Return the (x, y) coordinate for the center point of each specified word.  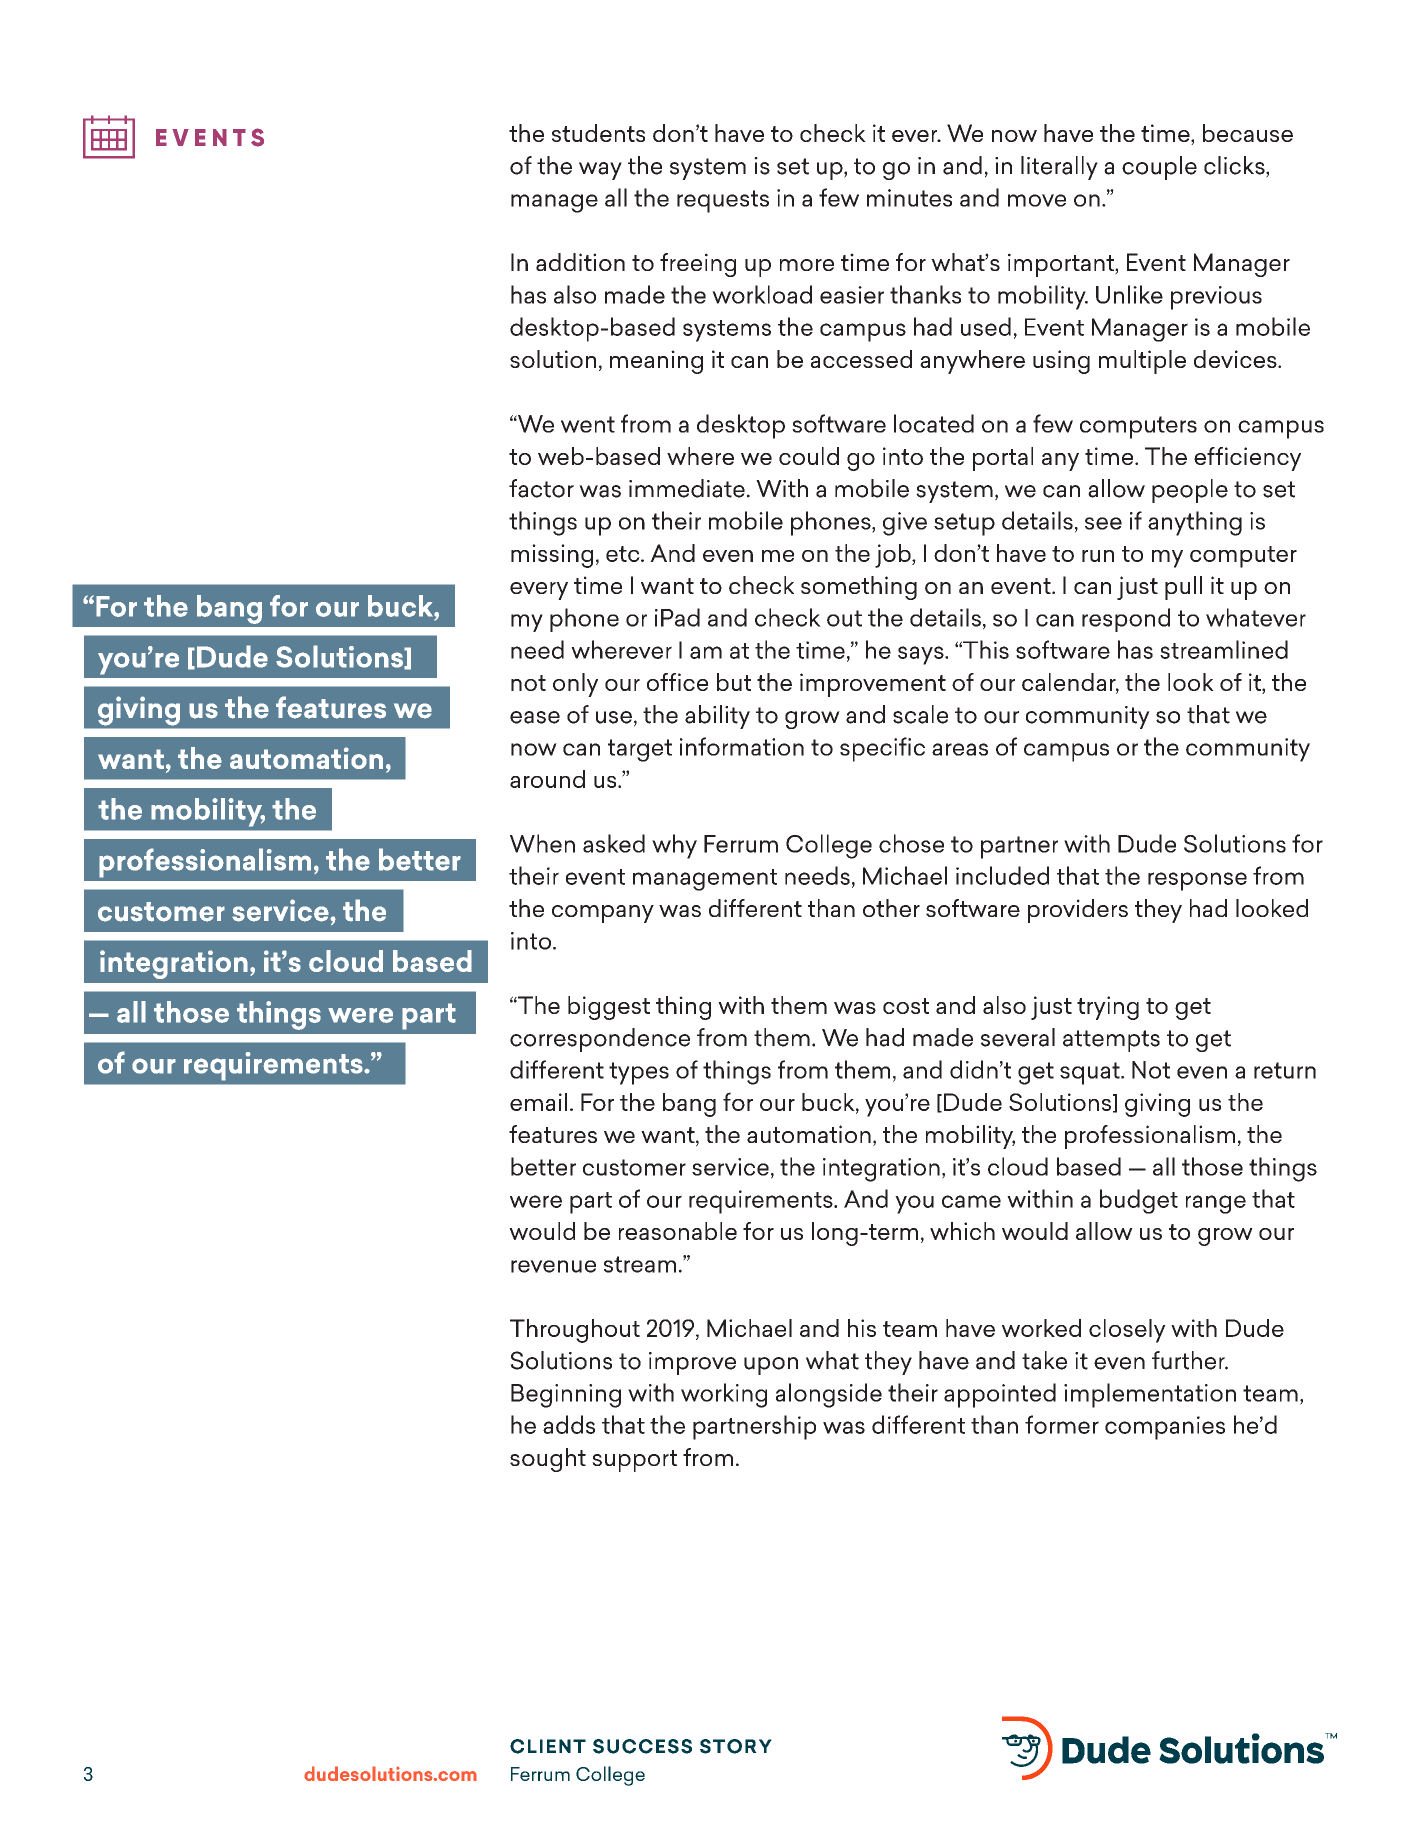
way (600, 171)
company (603, 914)
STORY (736, 1746)
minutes (909, 198)
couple (1159, 168)
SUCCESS (642, 1746)
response (1197, 881)
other (891, 908)
